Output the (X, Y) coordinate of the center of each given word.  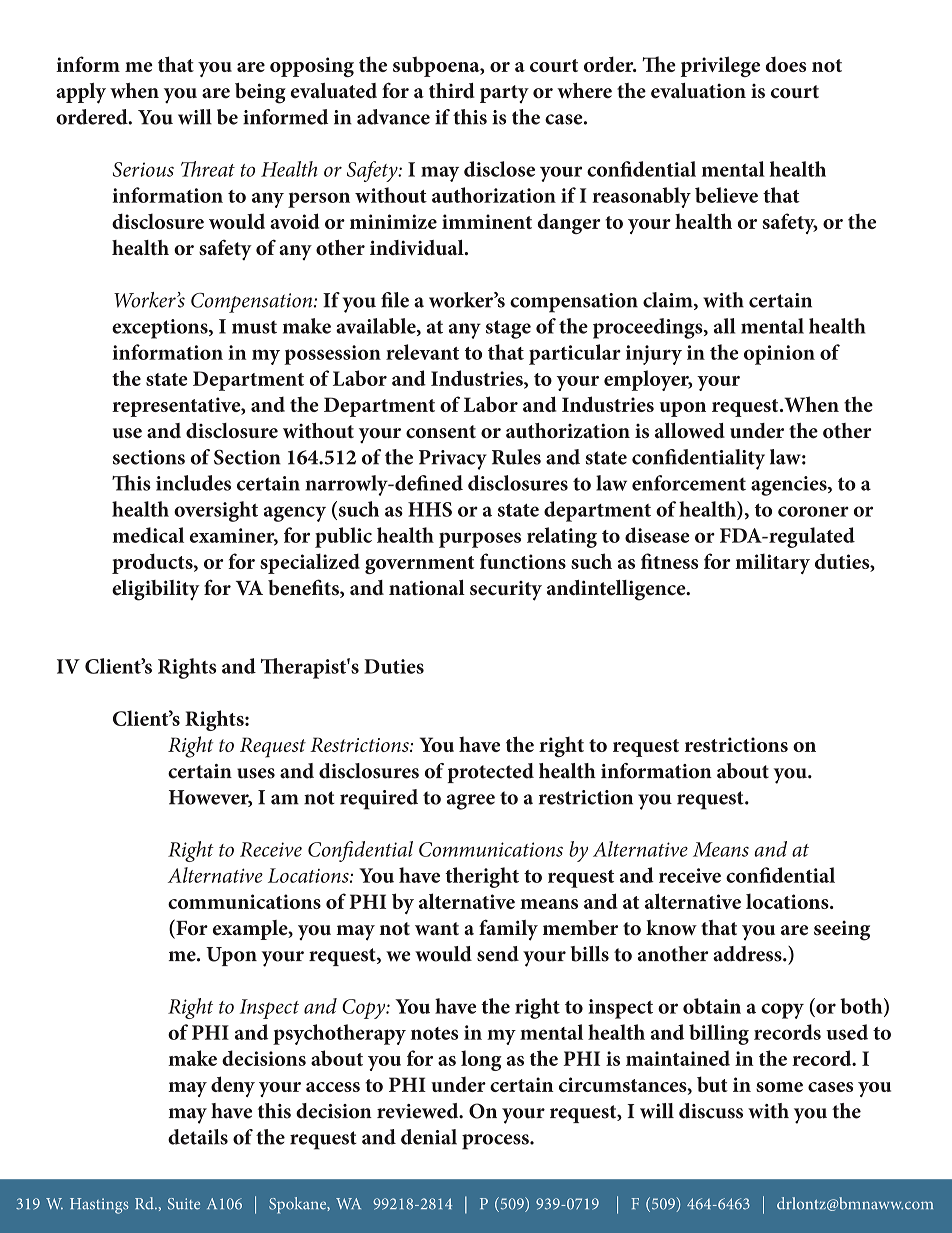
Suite (184, 1204)
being (260, 93)
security (506, 591)
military (772, 563)
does (786, 64)
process (496, 1142)
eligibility (156, 590)
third (452, 91)
